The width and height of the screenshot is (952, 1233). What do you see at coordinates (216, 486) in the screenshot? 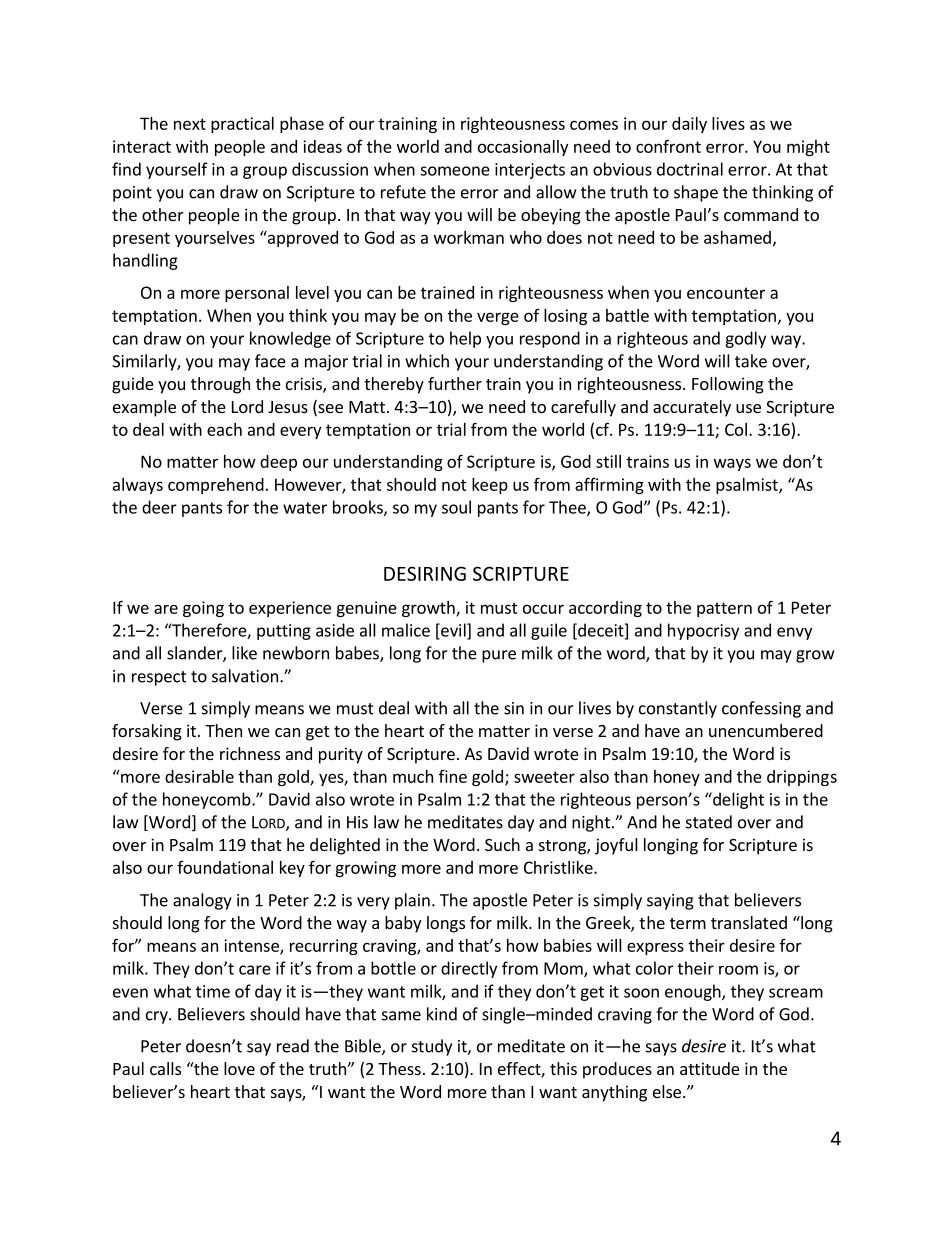
I see `comprehend` at bounding box center [216, 486].
